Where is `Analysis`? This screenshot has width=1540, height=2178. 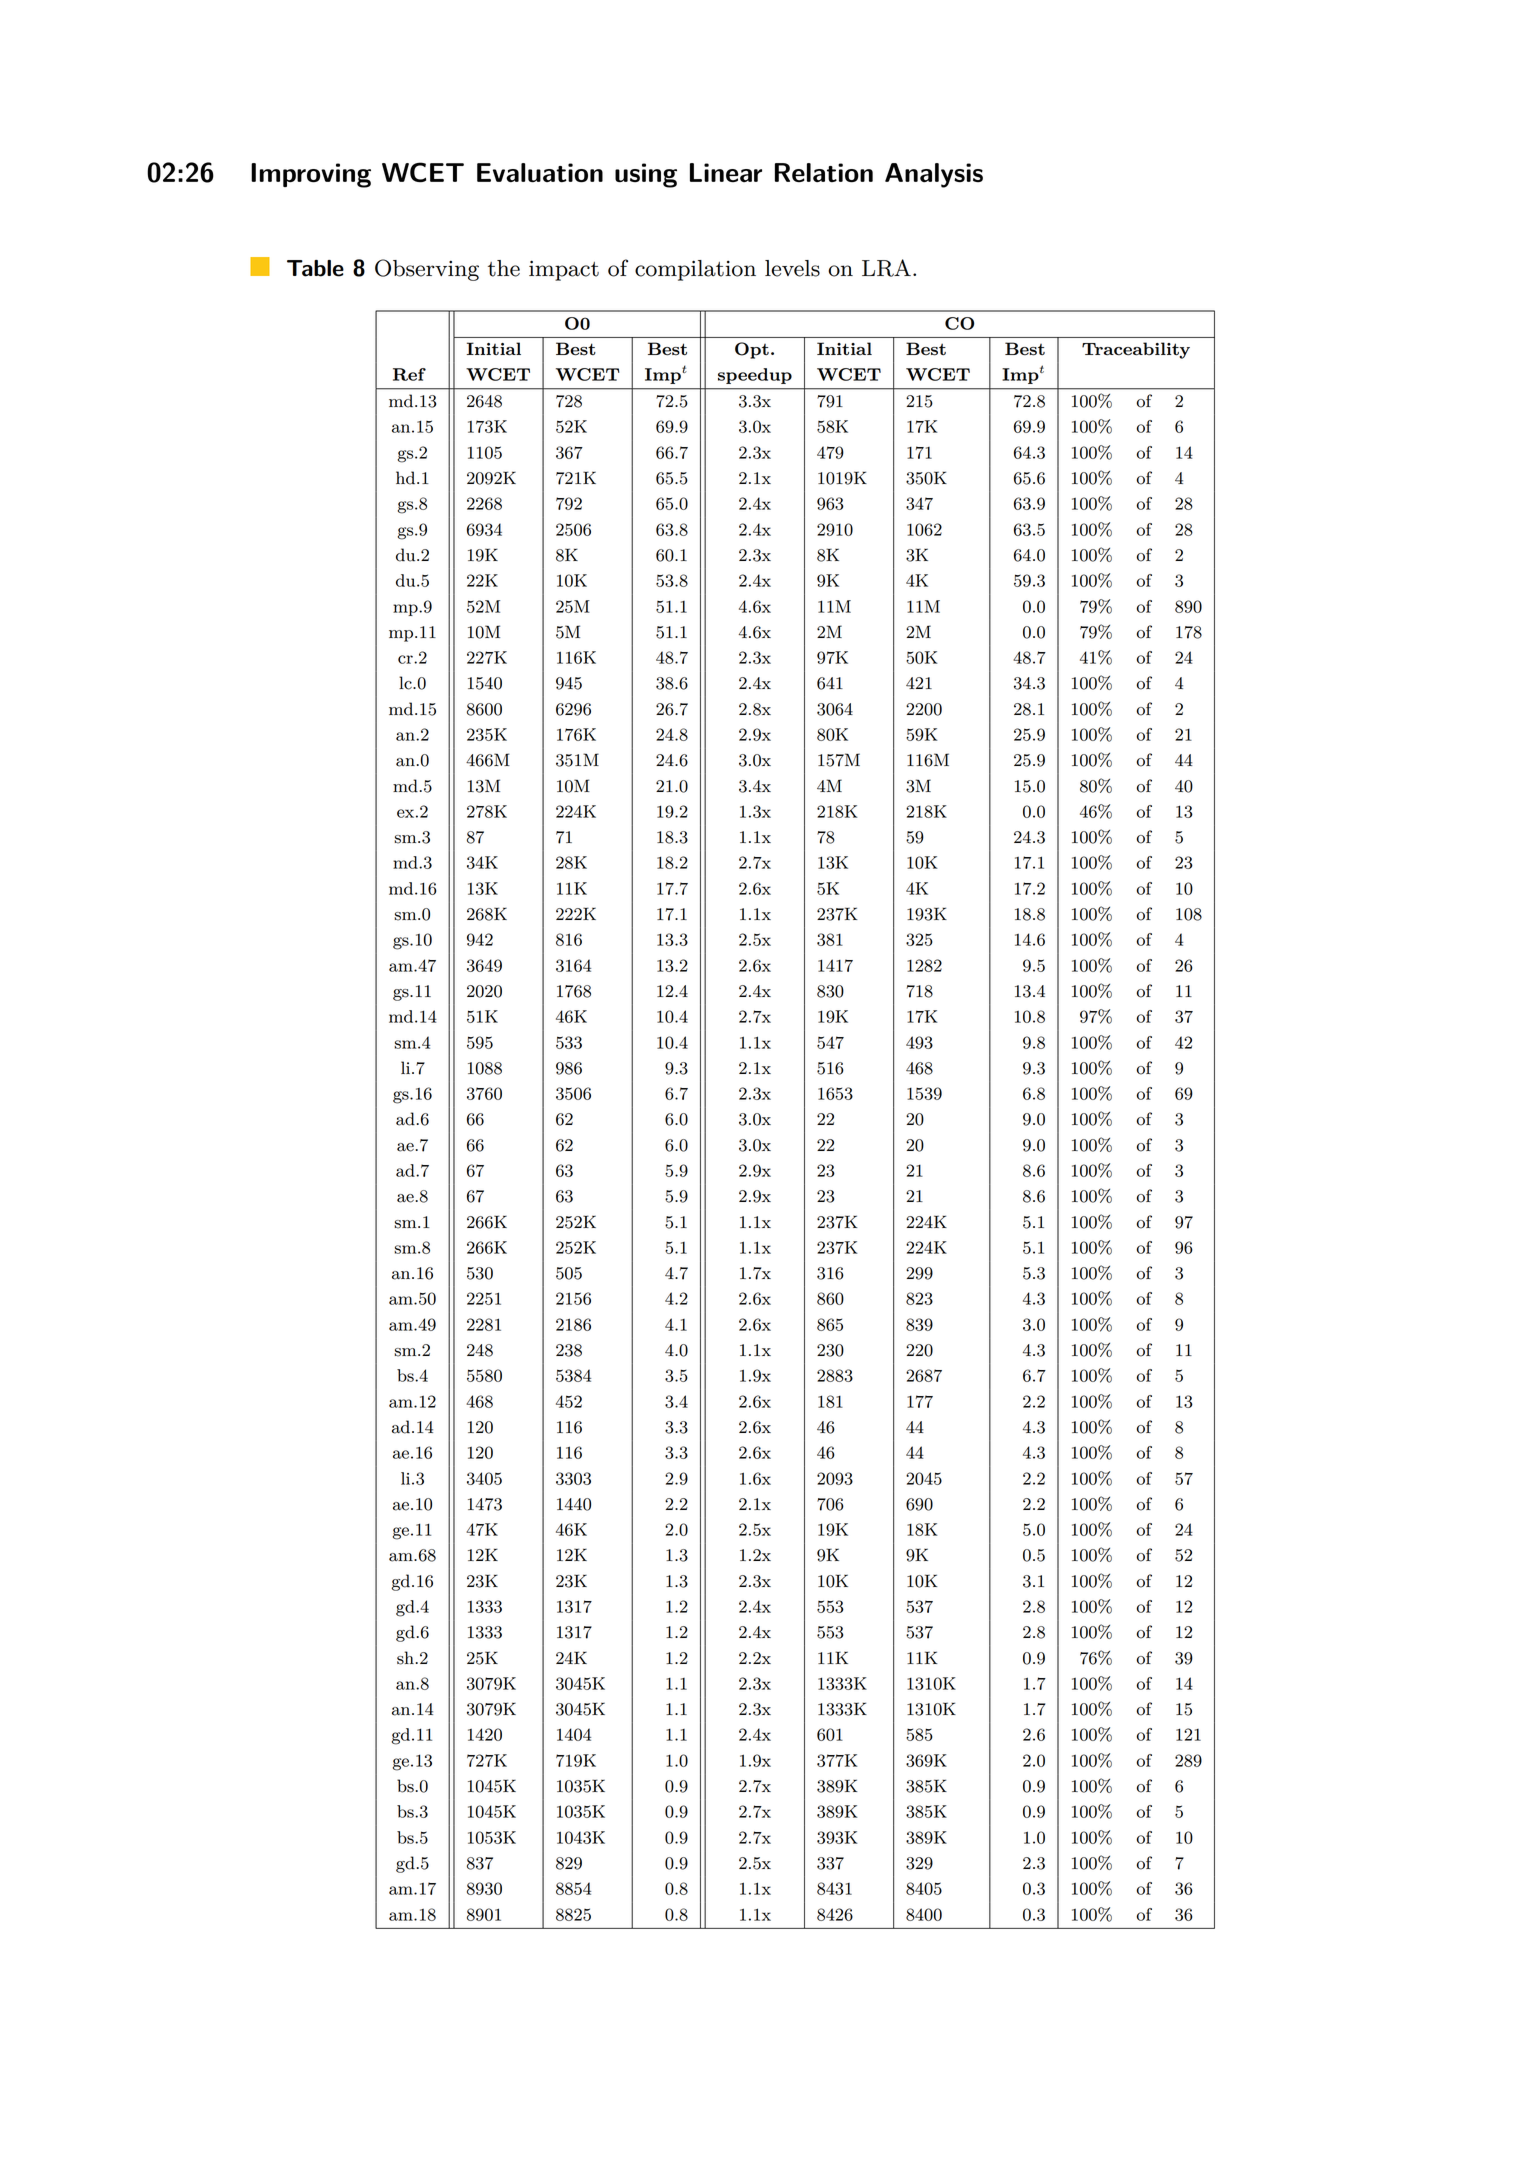
Analysis is located at coordinates (934, 175).
